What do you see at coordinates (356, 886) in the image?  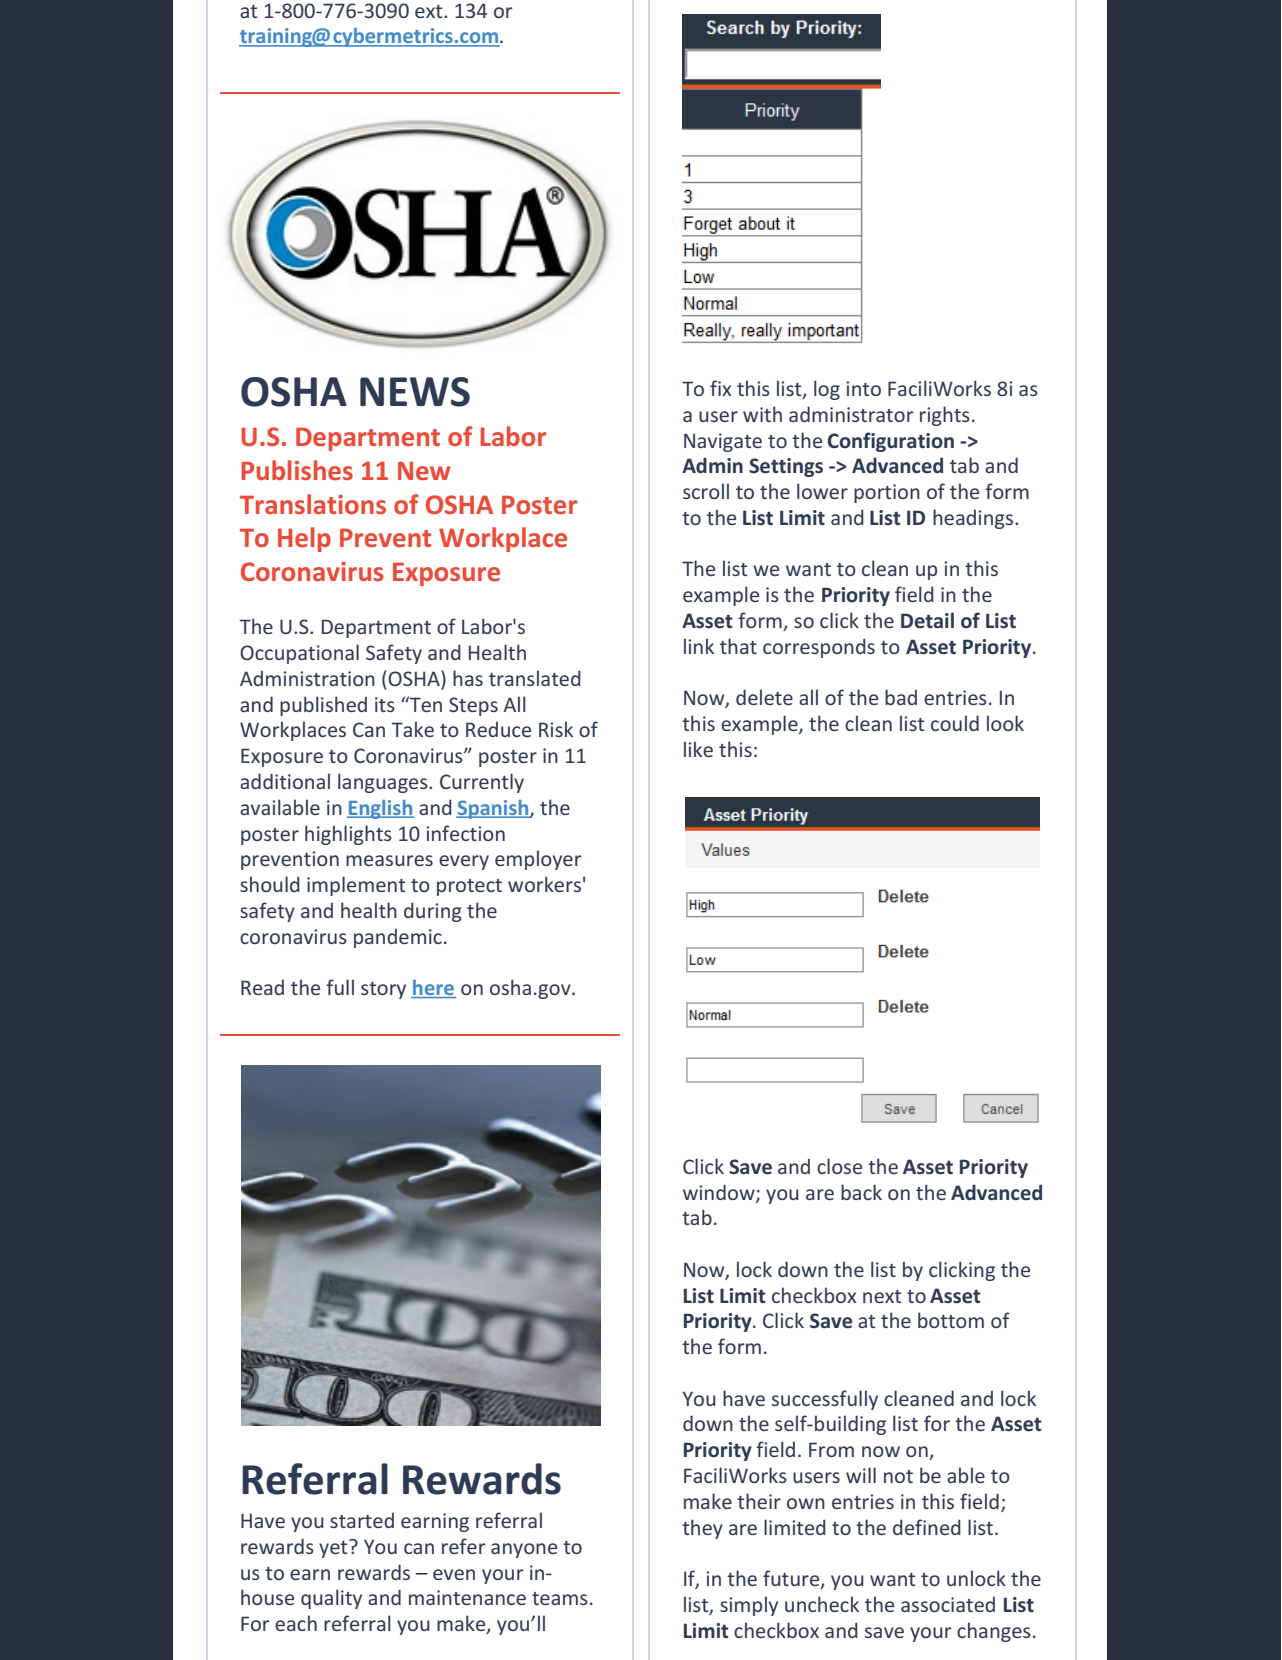 I see `implement` at bounding box center [356, 886].
